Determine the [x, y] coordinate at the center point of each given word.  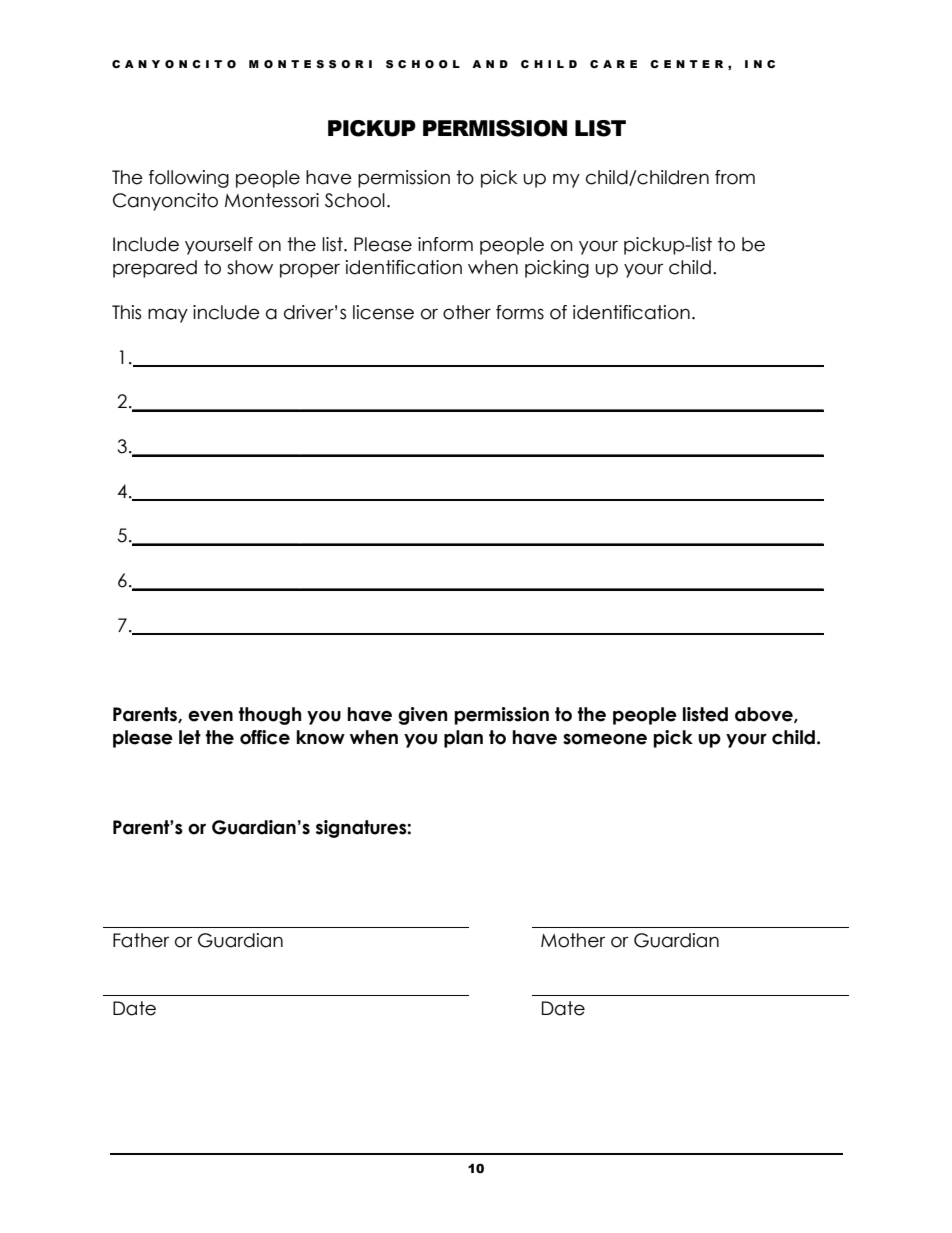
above [765, 715]
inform [445, 244]
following [189, 179]
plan [463, 739]
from [735, 177]
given [422, 716]
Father [141, 940]
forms [520, 312]
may [168, 315]
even [210, 716]
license [383, 312]
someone [605, 739]
